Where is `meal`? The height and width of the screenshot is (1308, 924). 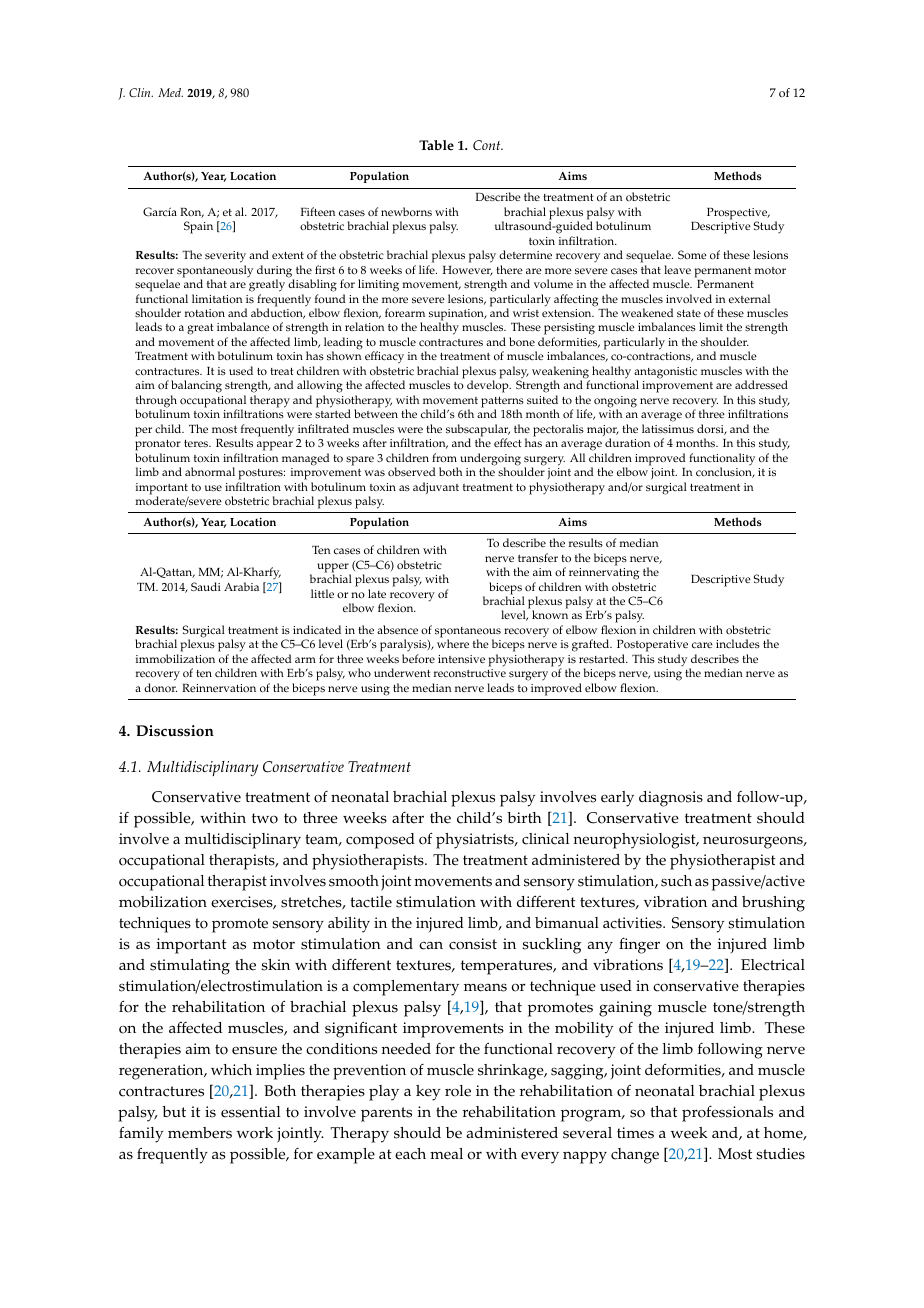
meal is located at coordinates (446, 1154).
